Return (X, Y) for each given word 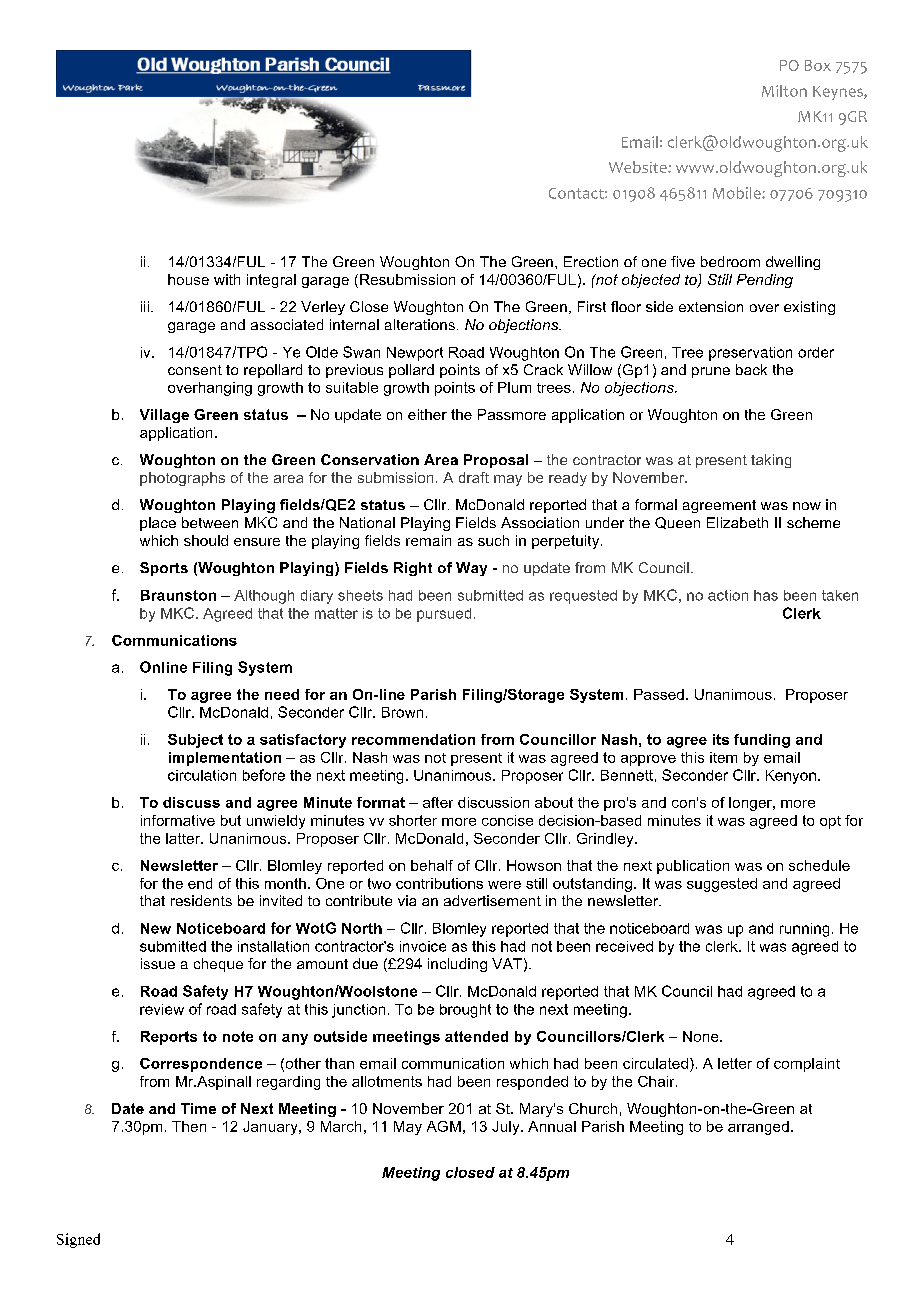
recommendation (413, 739)
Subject (195, 741)
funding (762, 741)
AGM (444, 1126)
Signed (78, 1240)
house (188, 279)
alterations (420, 324)
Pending (765, 281)
